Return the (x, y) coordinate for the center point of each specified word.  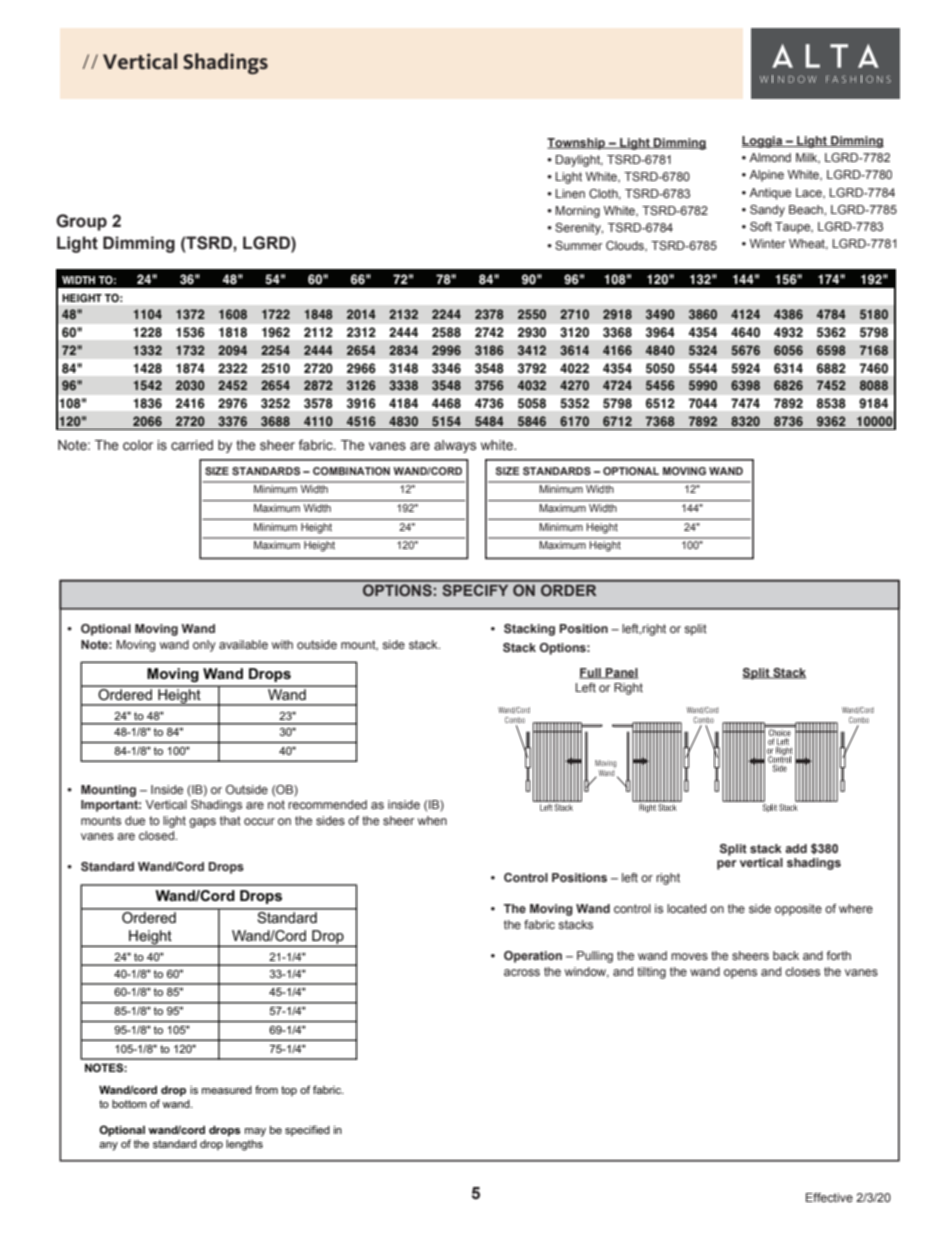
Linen (570, 193)
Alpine (766, 176)
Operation (533, 957)
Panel (621, 673)
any (108, 1146)
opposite (798, 910)
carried (192, 445)
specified (307, 1130)
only (204, 646)
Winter (768, 243)
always (455, 446)
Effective (829, 1197)
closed (157, 835)
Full (591, 673)
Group (81, 222)
